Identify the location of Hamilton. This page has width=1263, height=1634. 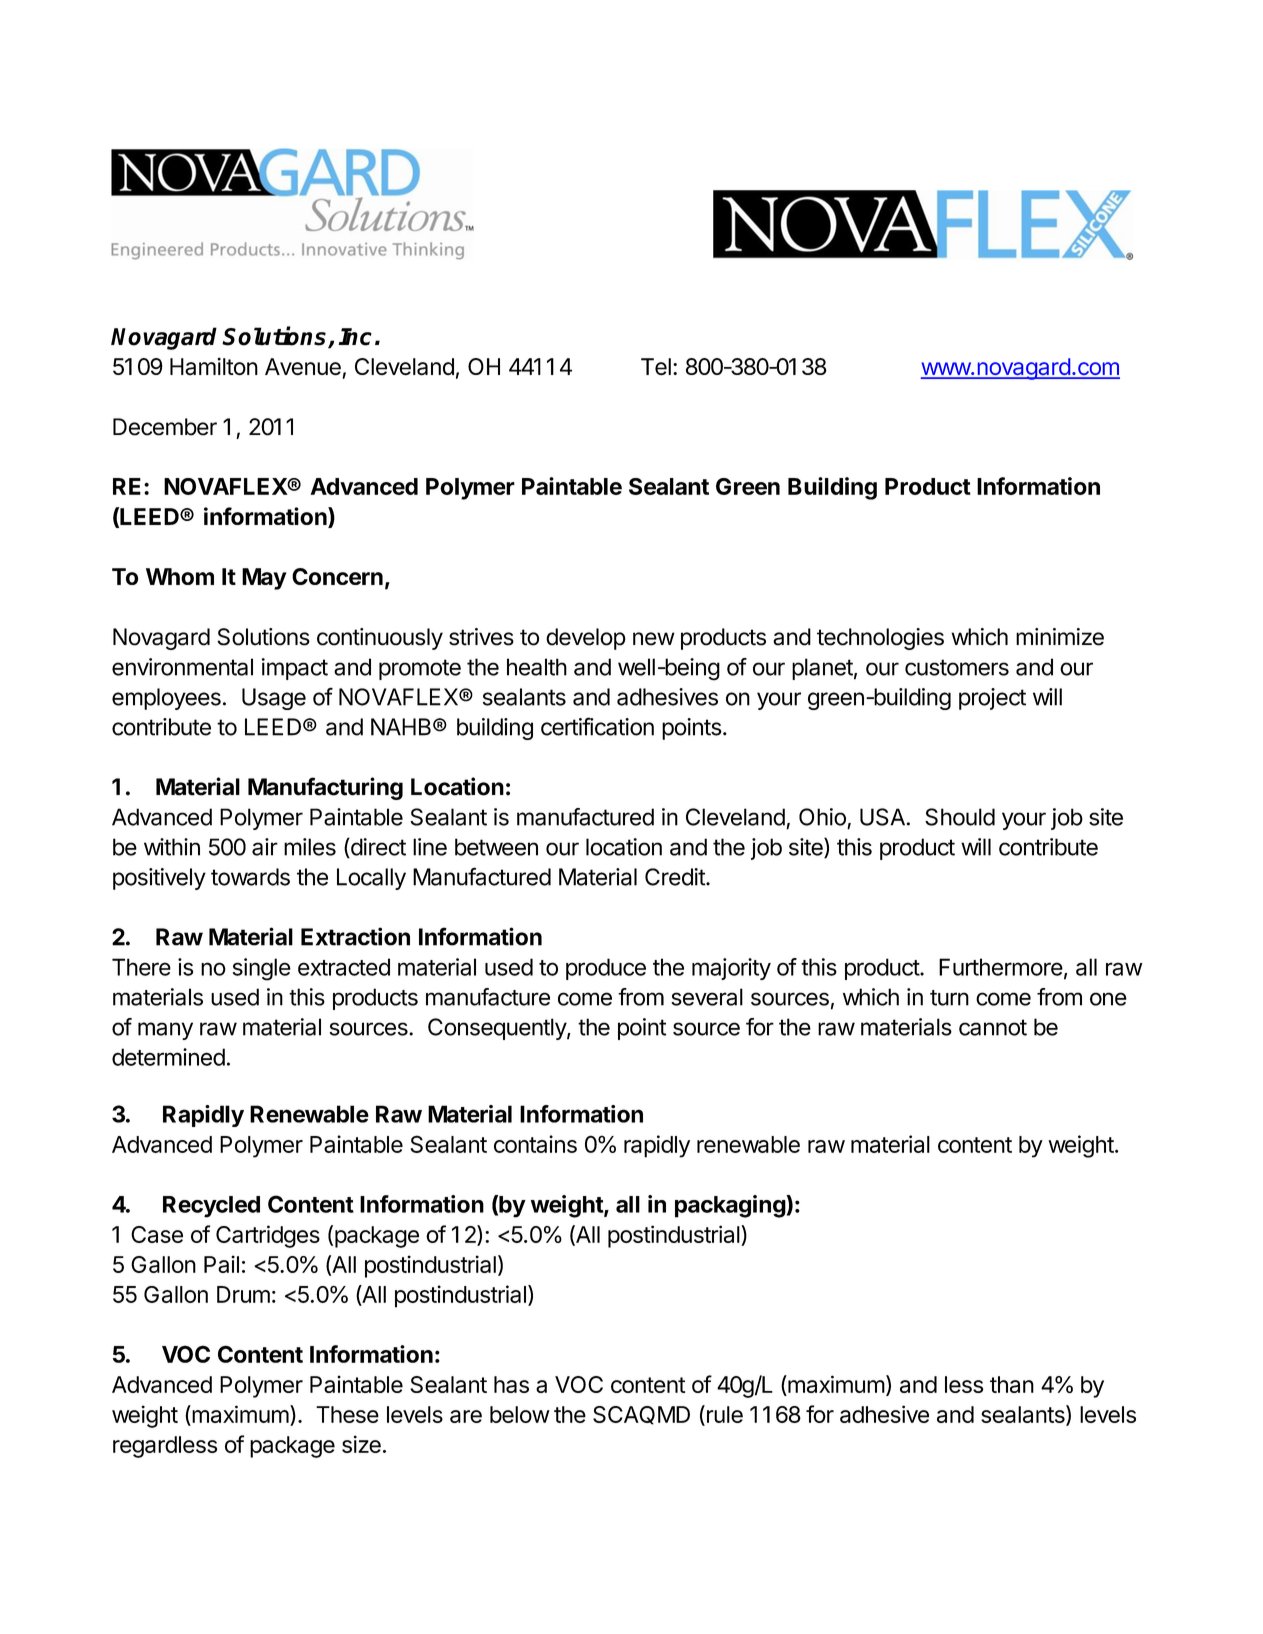
(214, 366).
